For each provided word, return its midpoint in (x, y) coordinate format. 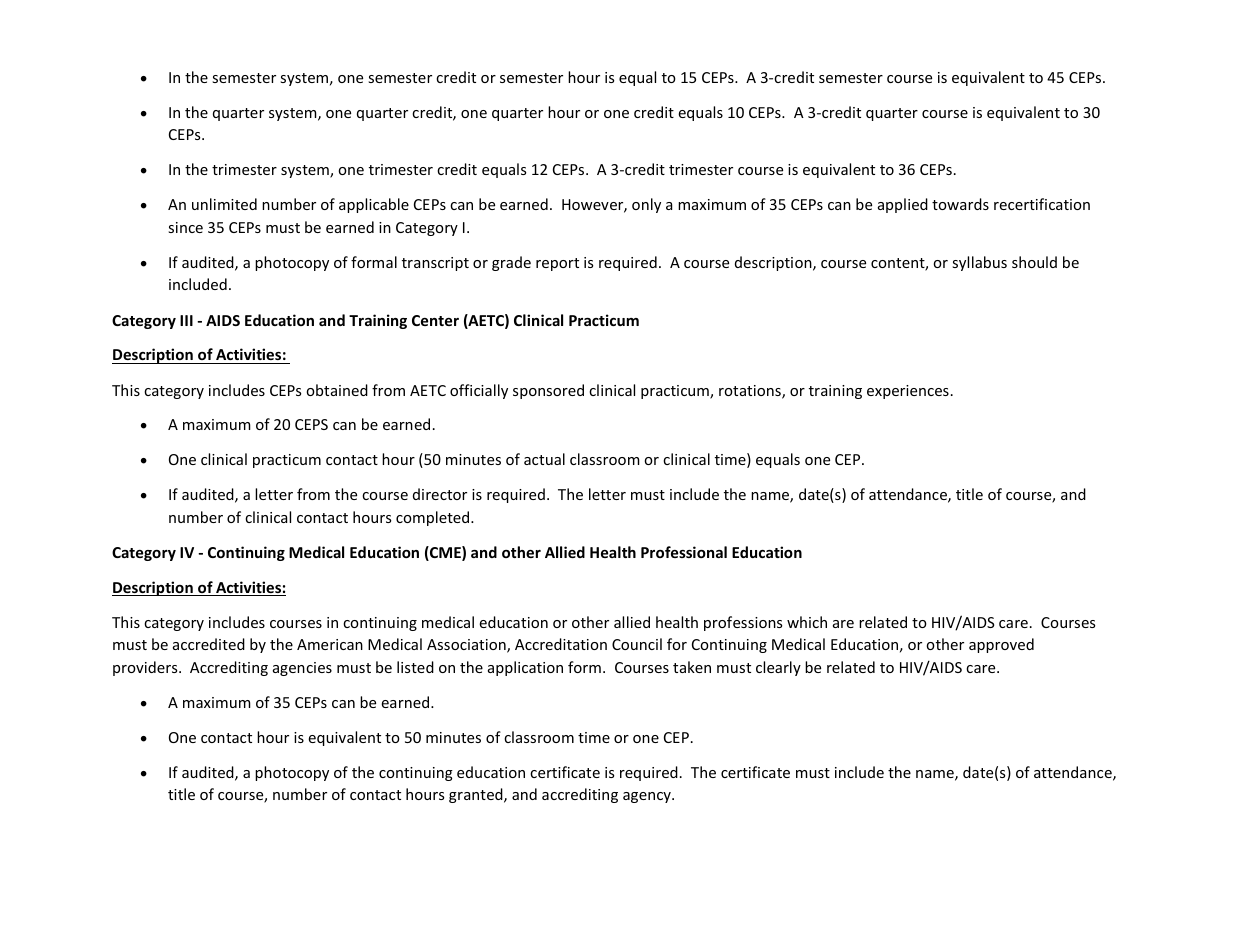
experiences (908, 392)
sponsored (548, 391)
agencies (302, 669)
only (646, 205)
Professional (684, 552)
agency (648, 797)
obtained (337, 390)
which (807, 622)
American (330, 644)
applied (903, 205)
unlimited (224, 204)
